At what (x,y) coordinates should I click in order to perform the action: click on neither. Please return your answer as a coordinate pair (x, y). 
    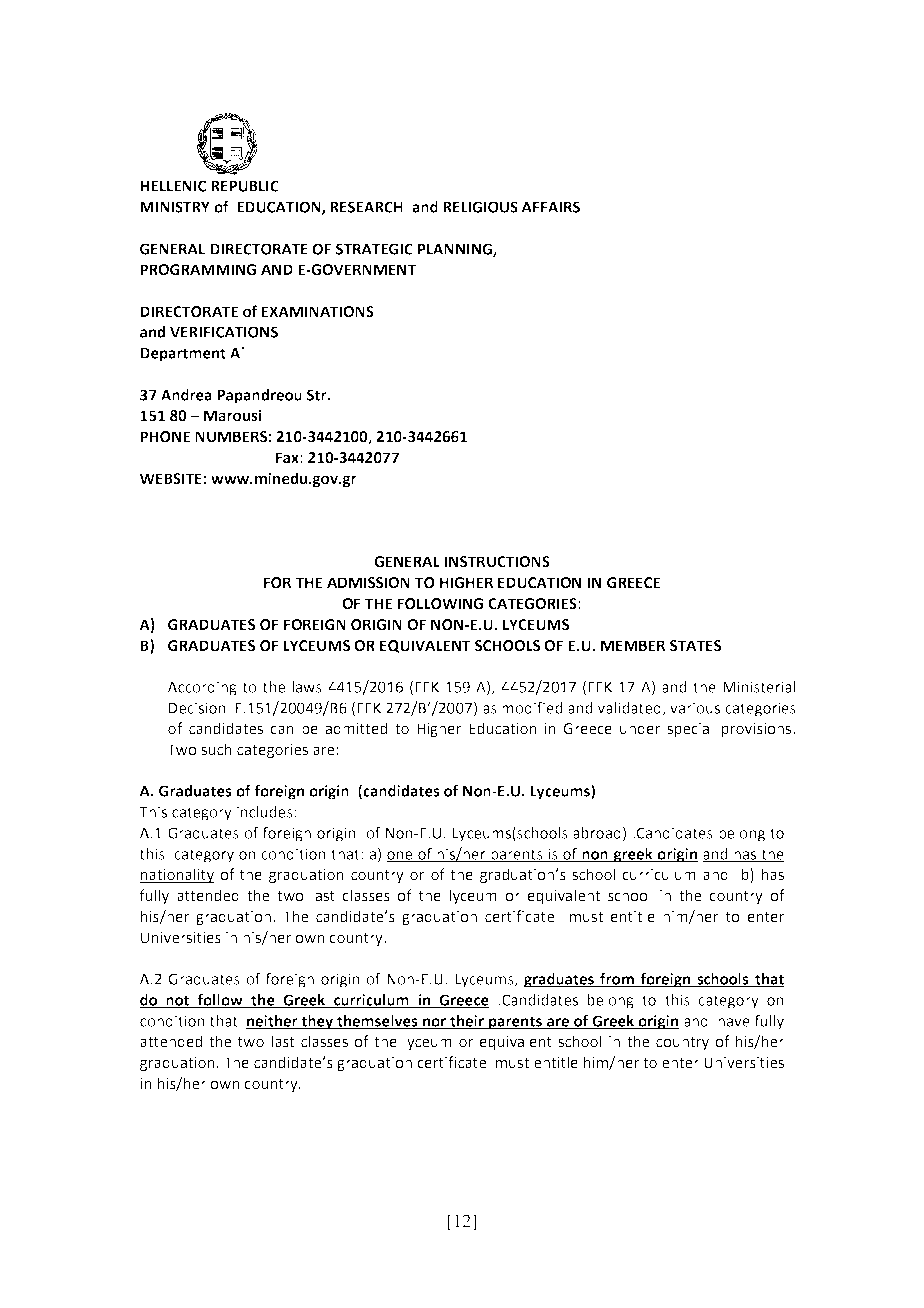
    Looking at the image, I should click on (273, 1022).
